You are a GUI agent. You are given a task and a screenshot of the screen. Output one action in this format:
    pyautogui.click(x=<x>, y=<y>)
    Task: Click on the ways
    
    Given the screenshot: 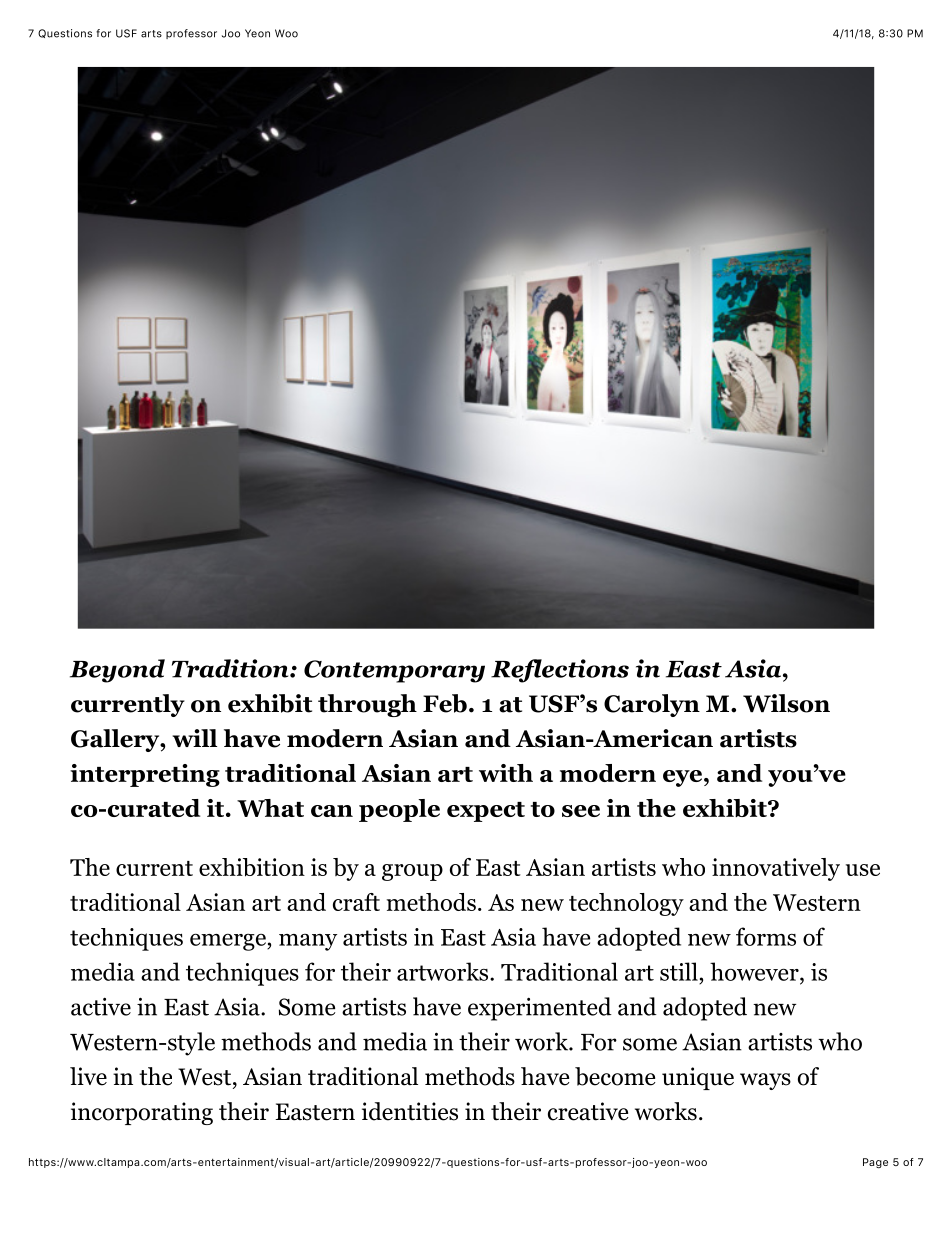 What is the action you would take?
    pyautogui.click(x=765, y=1081)
